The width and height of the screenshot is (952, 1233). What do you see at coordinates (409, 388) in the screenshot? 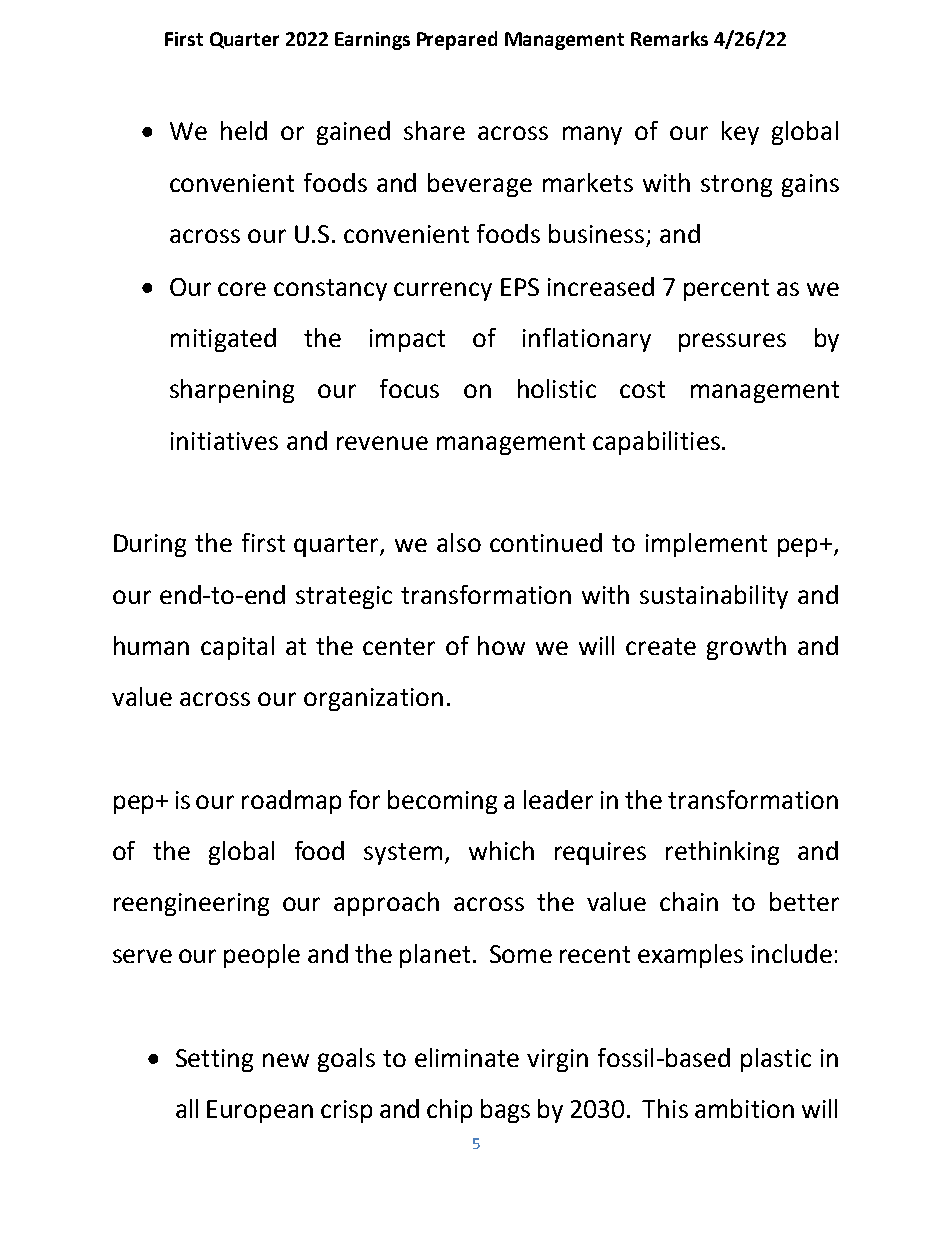
I see `focus` at bounding box center [409, 388].
